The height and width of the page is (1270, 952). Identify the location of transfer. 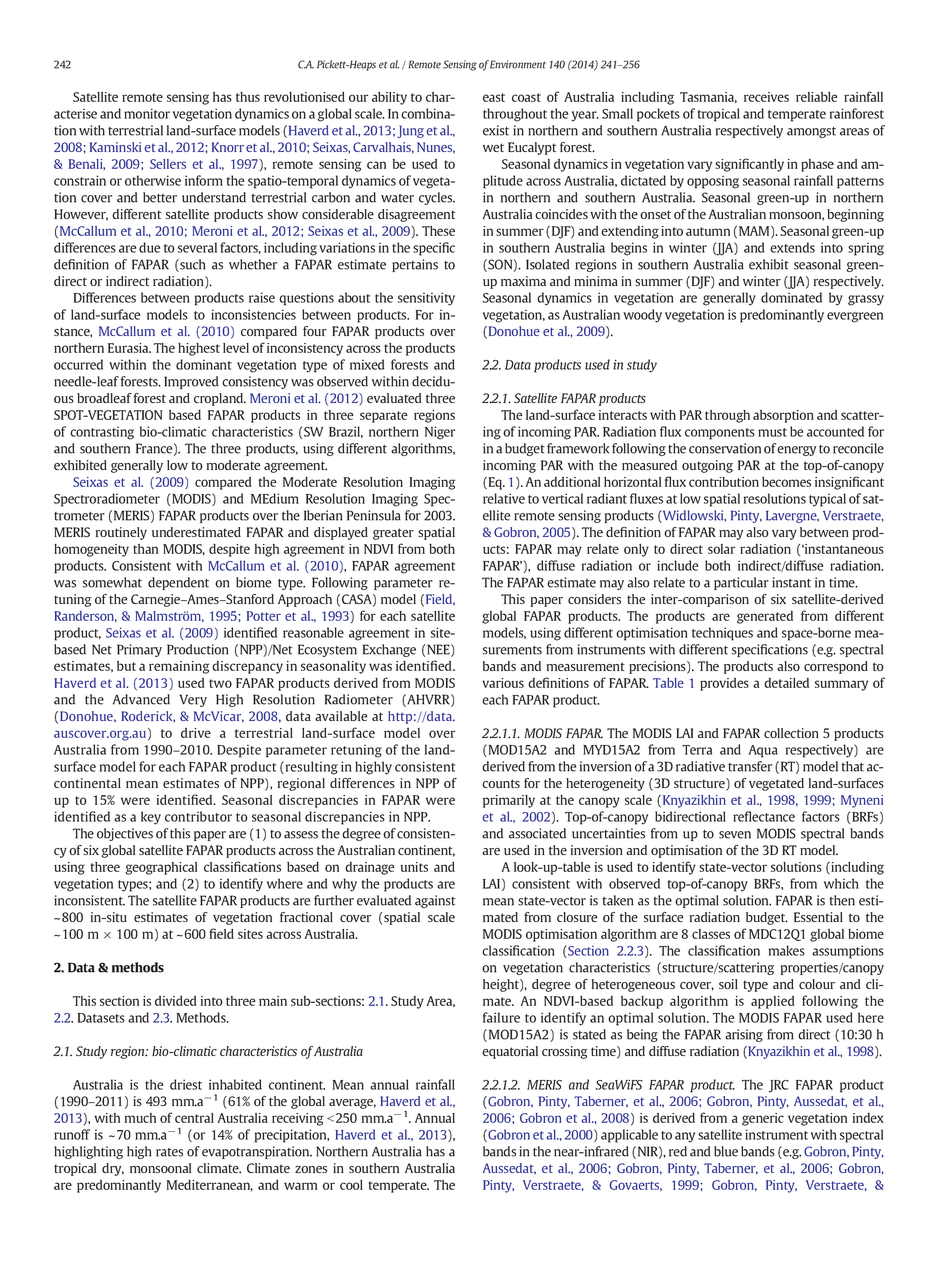
(750, 766).
